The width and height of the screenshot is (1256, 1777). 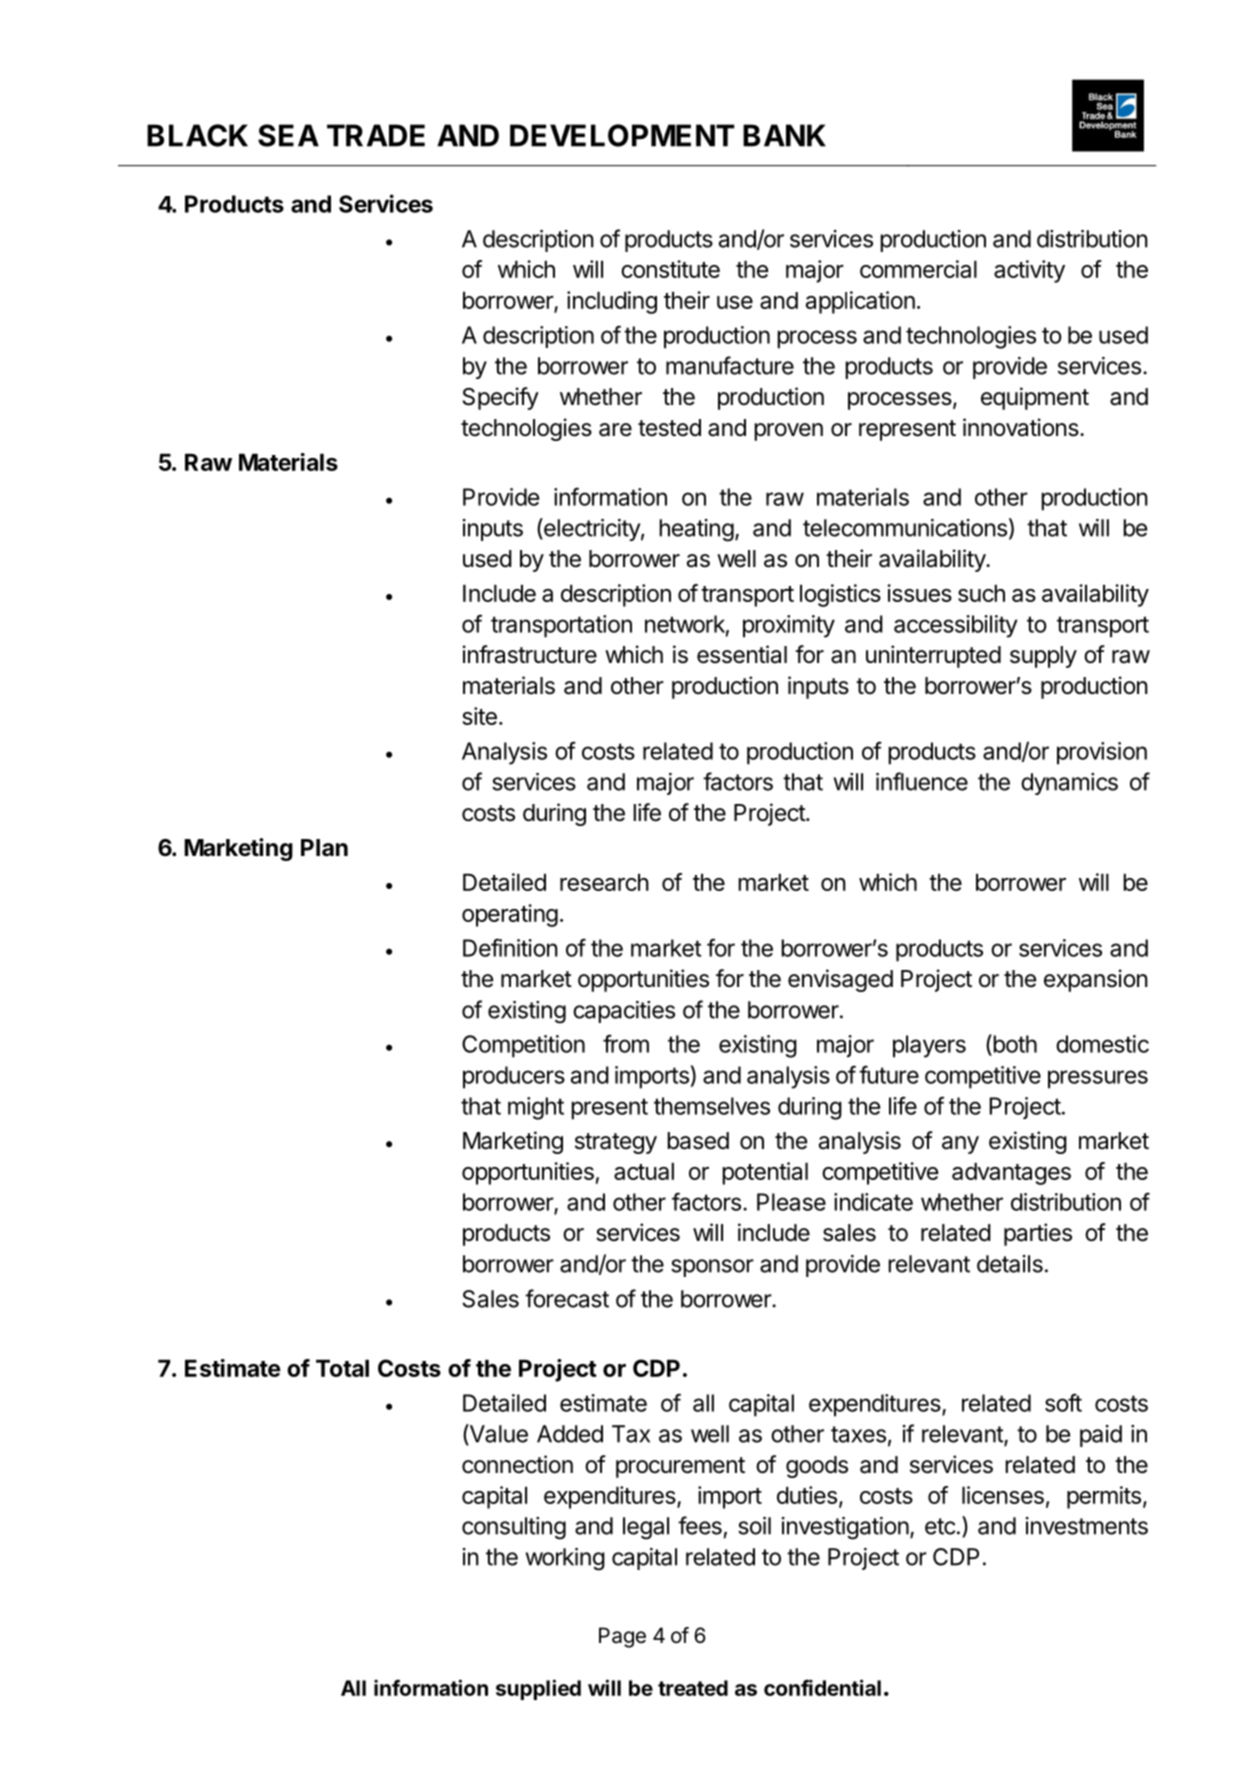 What do you see at coordinates (480, 716) in the screenshot?
I see `site` at bounding box center [480, 716].
